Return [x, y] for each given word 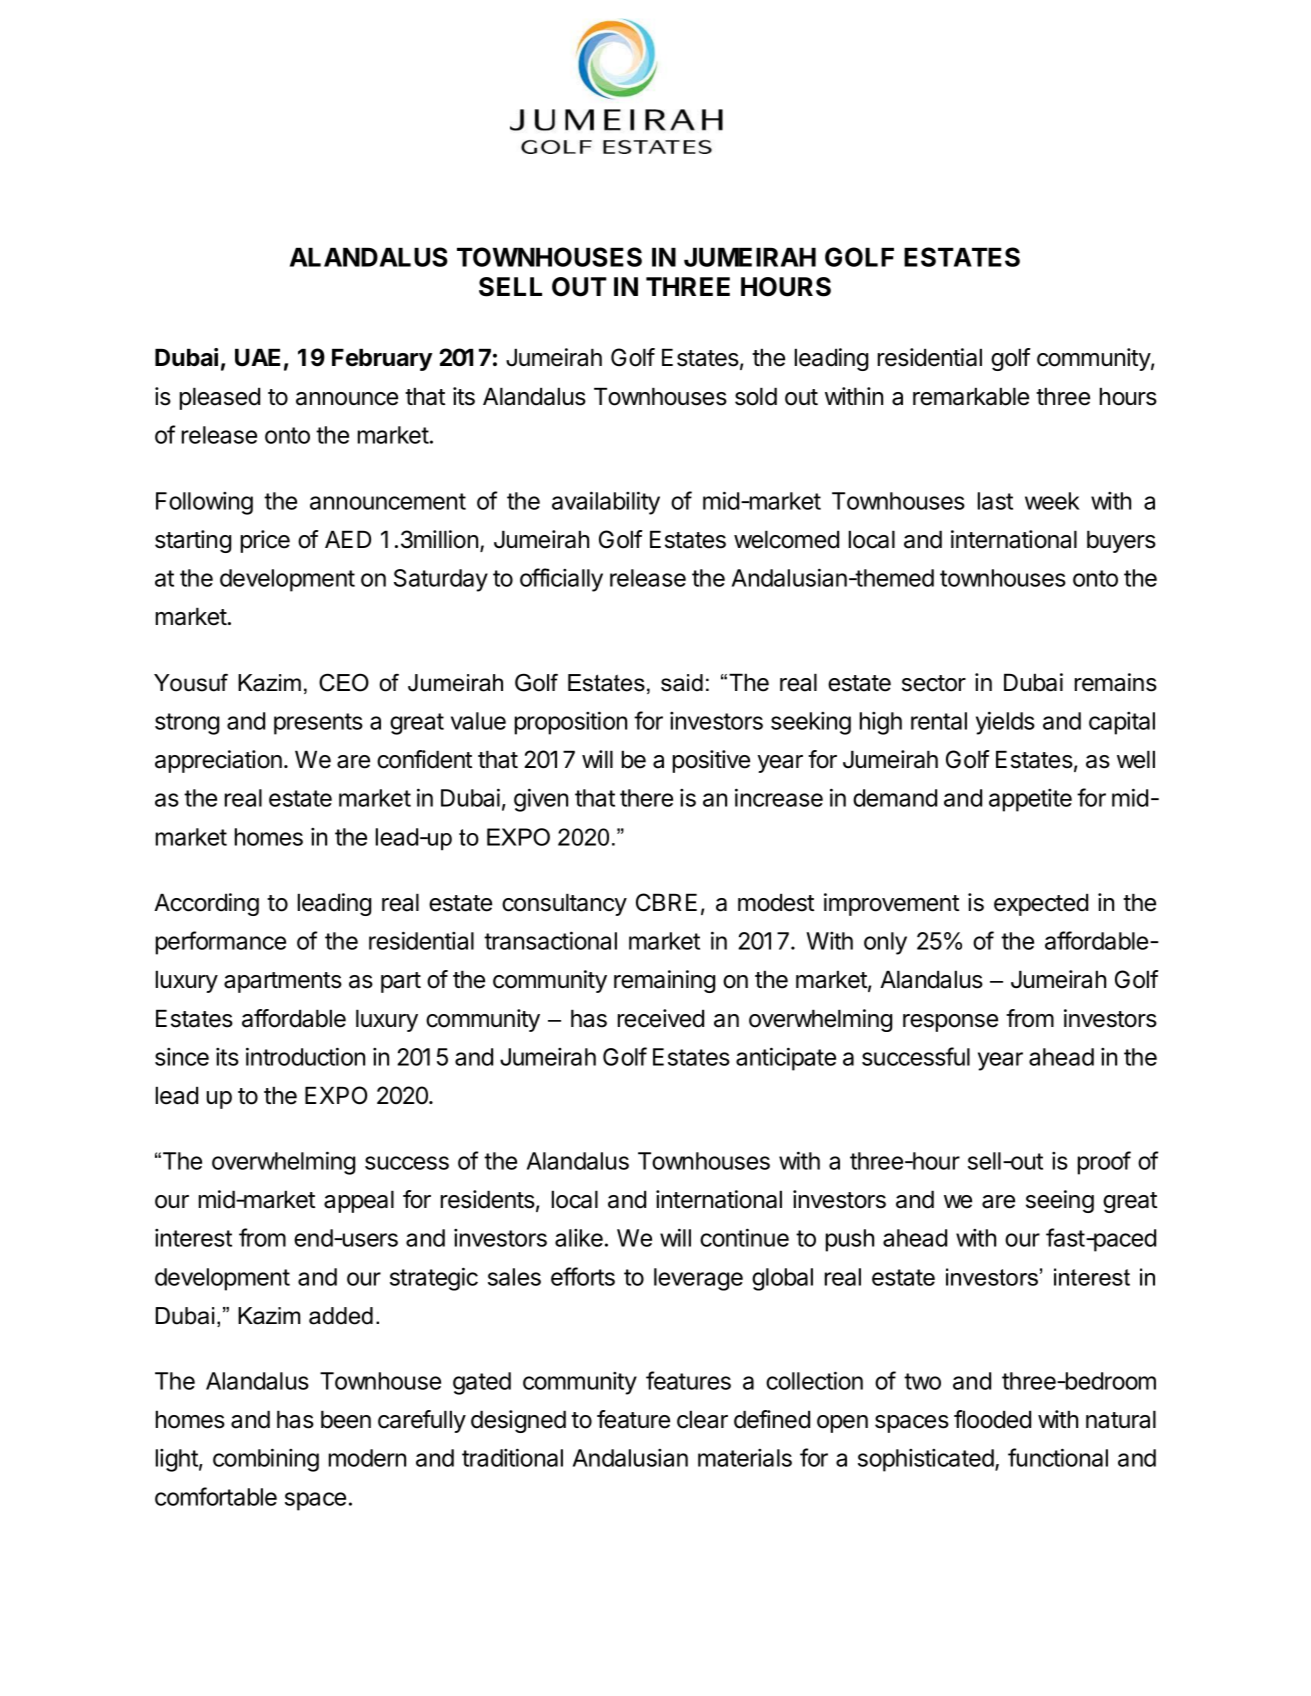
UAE [257, 357]
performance [221, 943]
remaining [664, 981]
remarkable [971, 396]
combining [266, 1460]
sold [756, 396]
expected [1041, 904]
